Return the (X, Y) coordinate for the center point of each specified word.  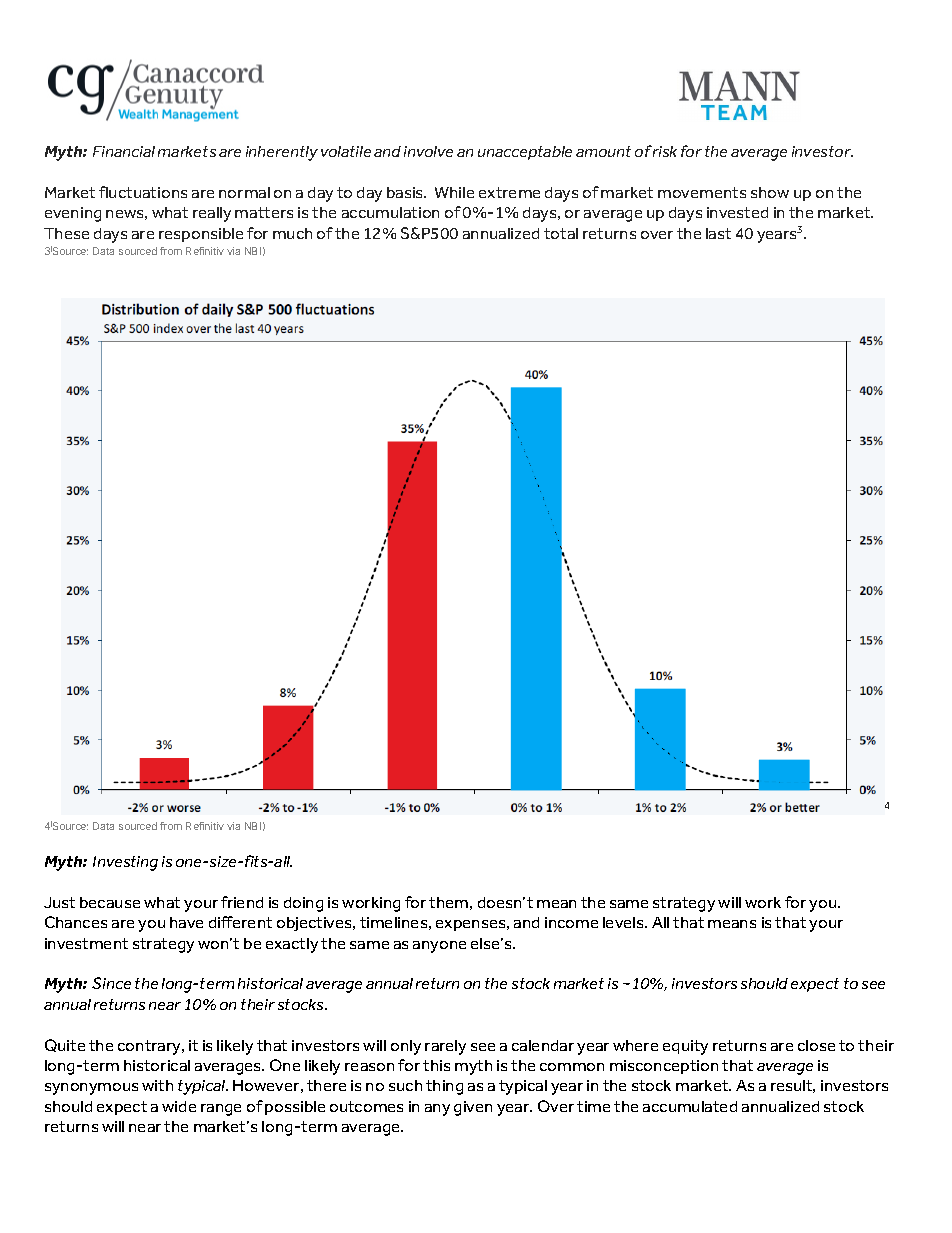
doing (303, 904)
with (157, 1085)
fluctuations (143, 192)
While (454, 192)
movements (702, 192)
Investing (125, 863)
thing (444, 1087)
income (571, 922)
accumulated (690, 1106)
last (718, 233)
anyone (439, 947)
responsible (201, 235)
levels (624, 922)
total (561, 233)
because (110, 902)
